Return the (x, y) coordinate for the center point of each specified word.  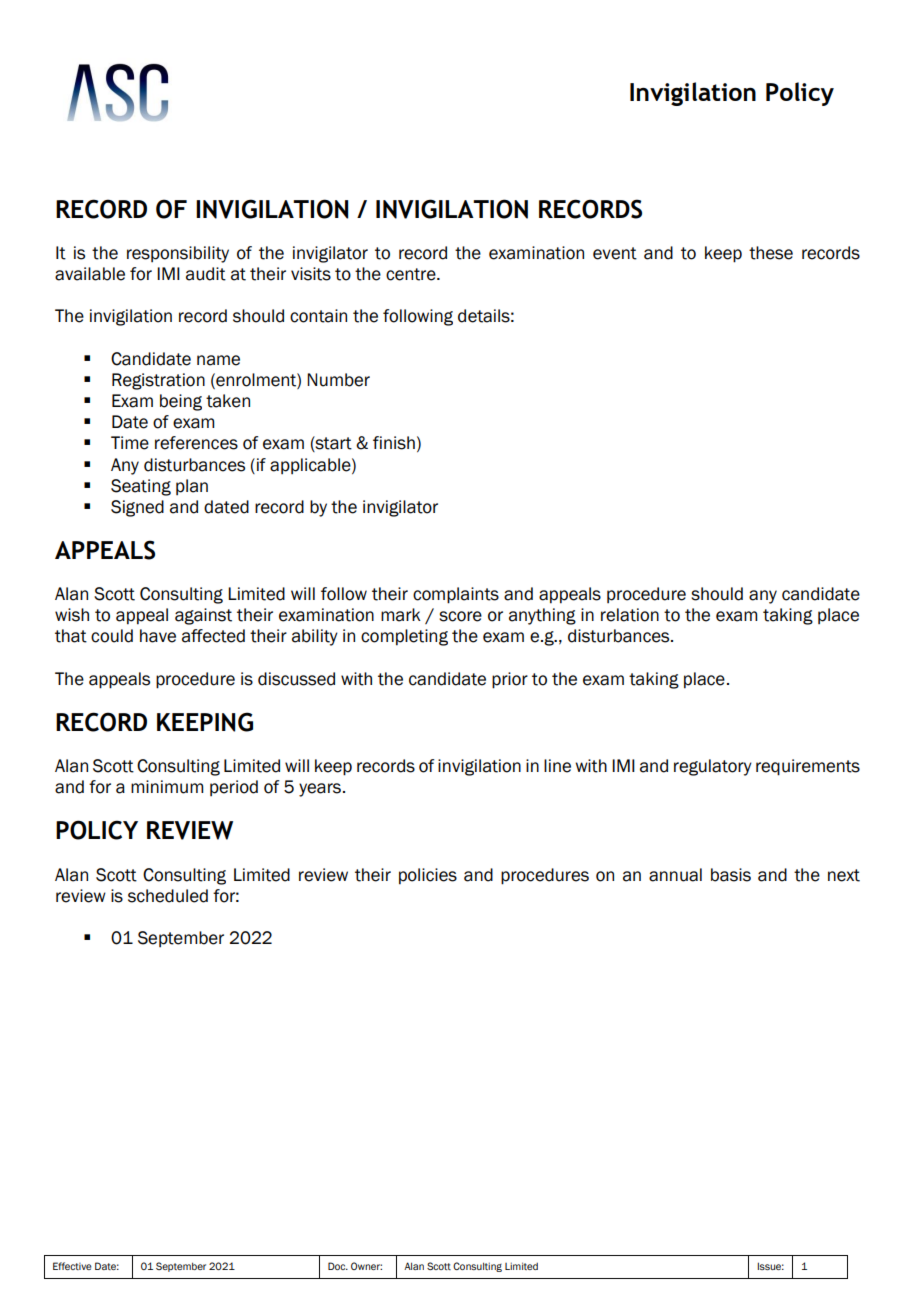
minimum (167, 787)
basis (731, 875)
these (771, 253)
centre (412, 274)
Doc (338, 1266)
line (557, 766)
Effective (72, 1266)
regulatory (713, 767)
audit (206, 274)
